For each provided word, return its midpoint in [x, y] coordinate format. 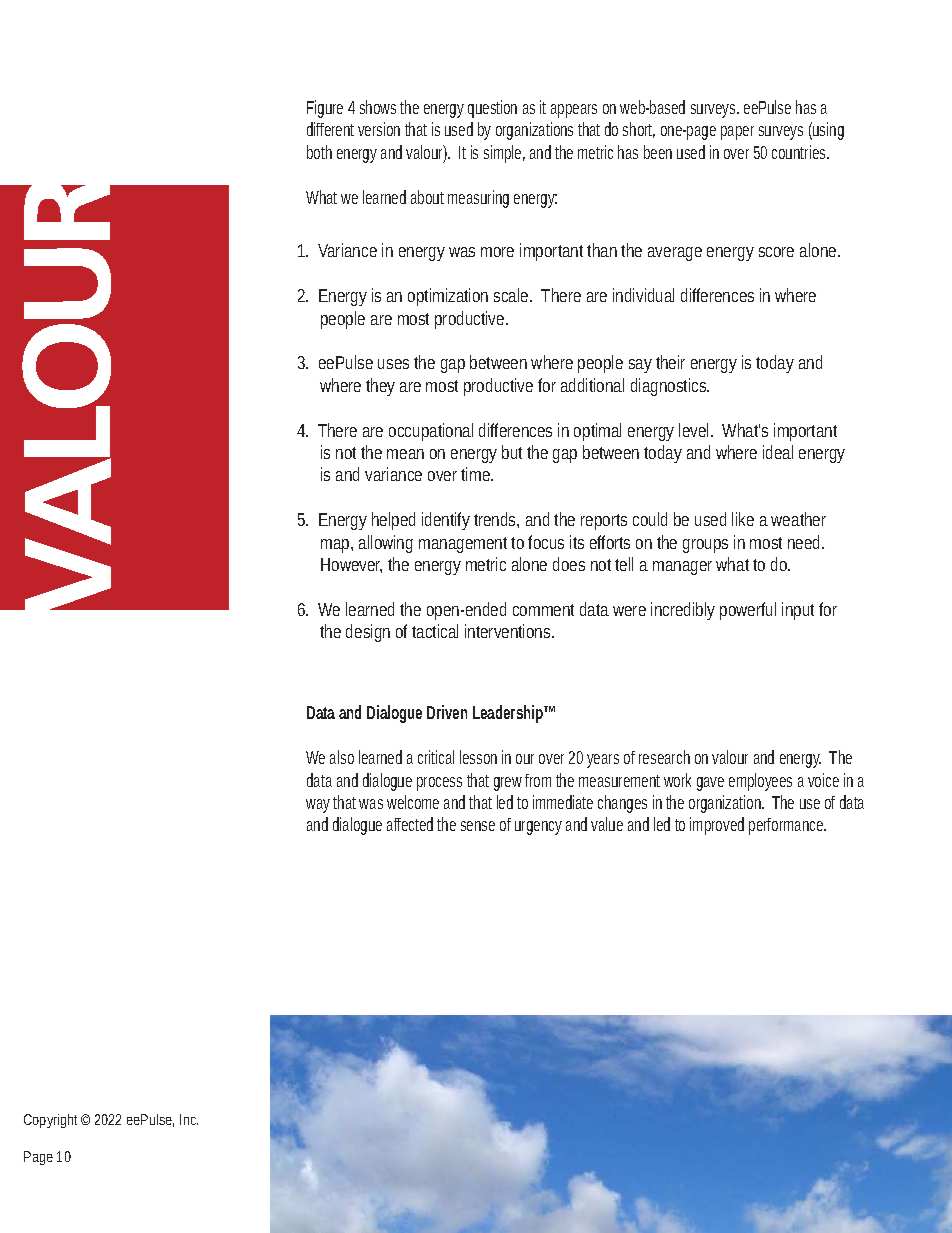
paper [737, 133]
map [335, 546]
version [379, 129]
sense [478, 826]
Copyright [50, 1121]
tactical [435, 631]
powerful [748, 611]
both [319, 152]
